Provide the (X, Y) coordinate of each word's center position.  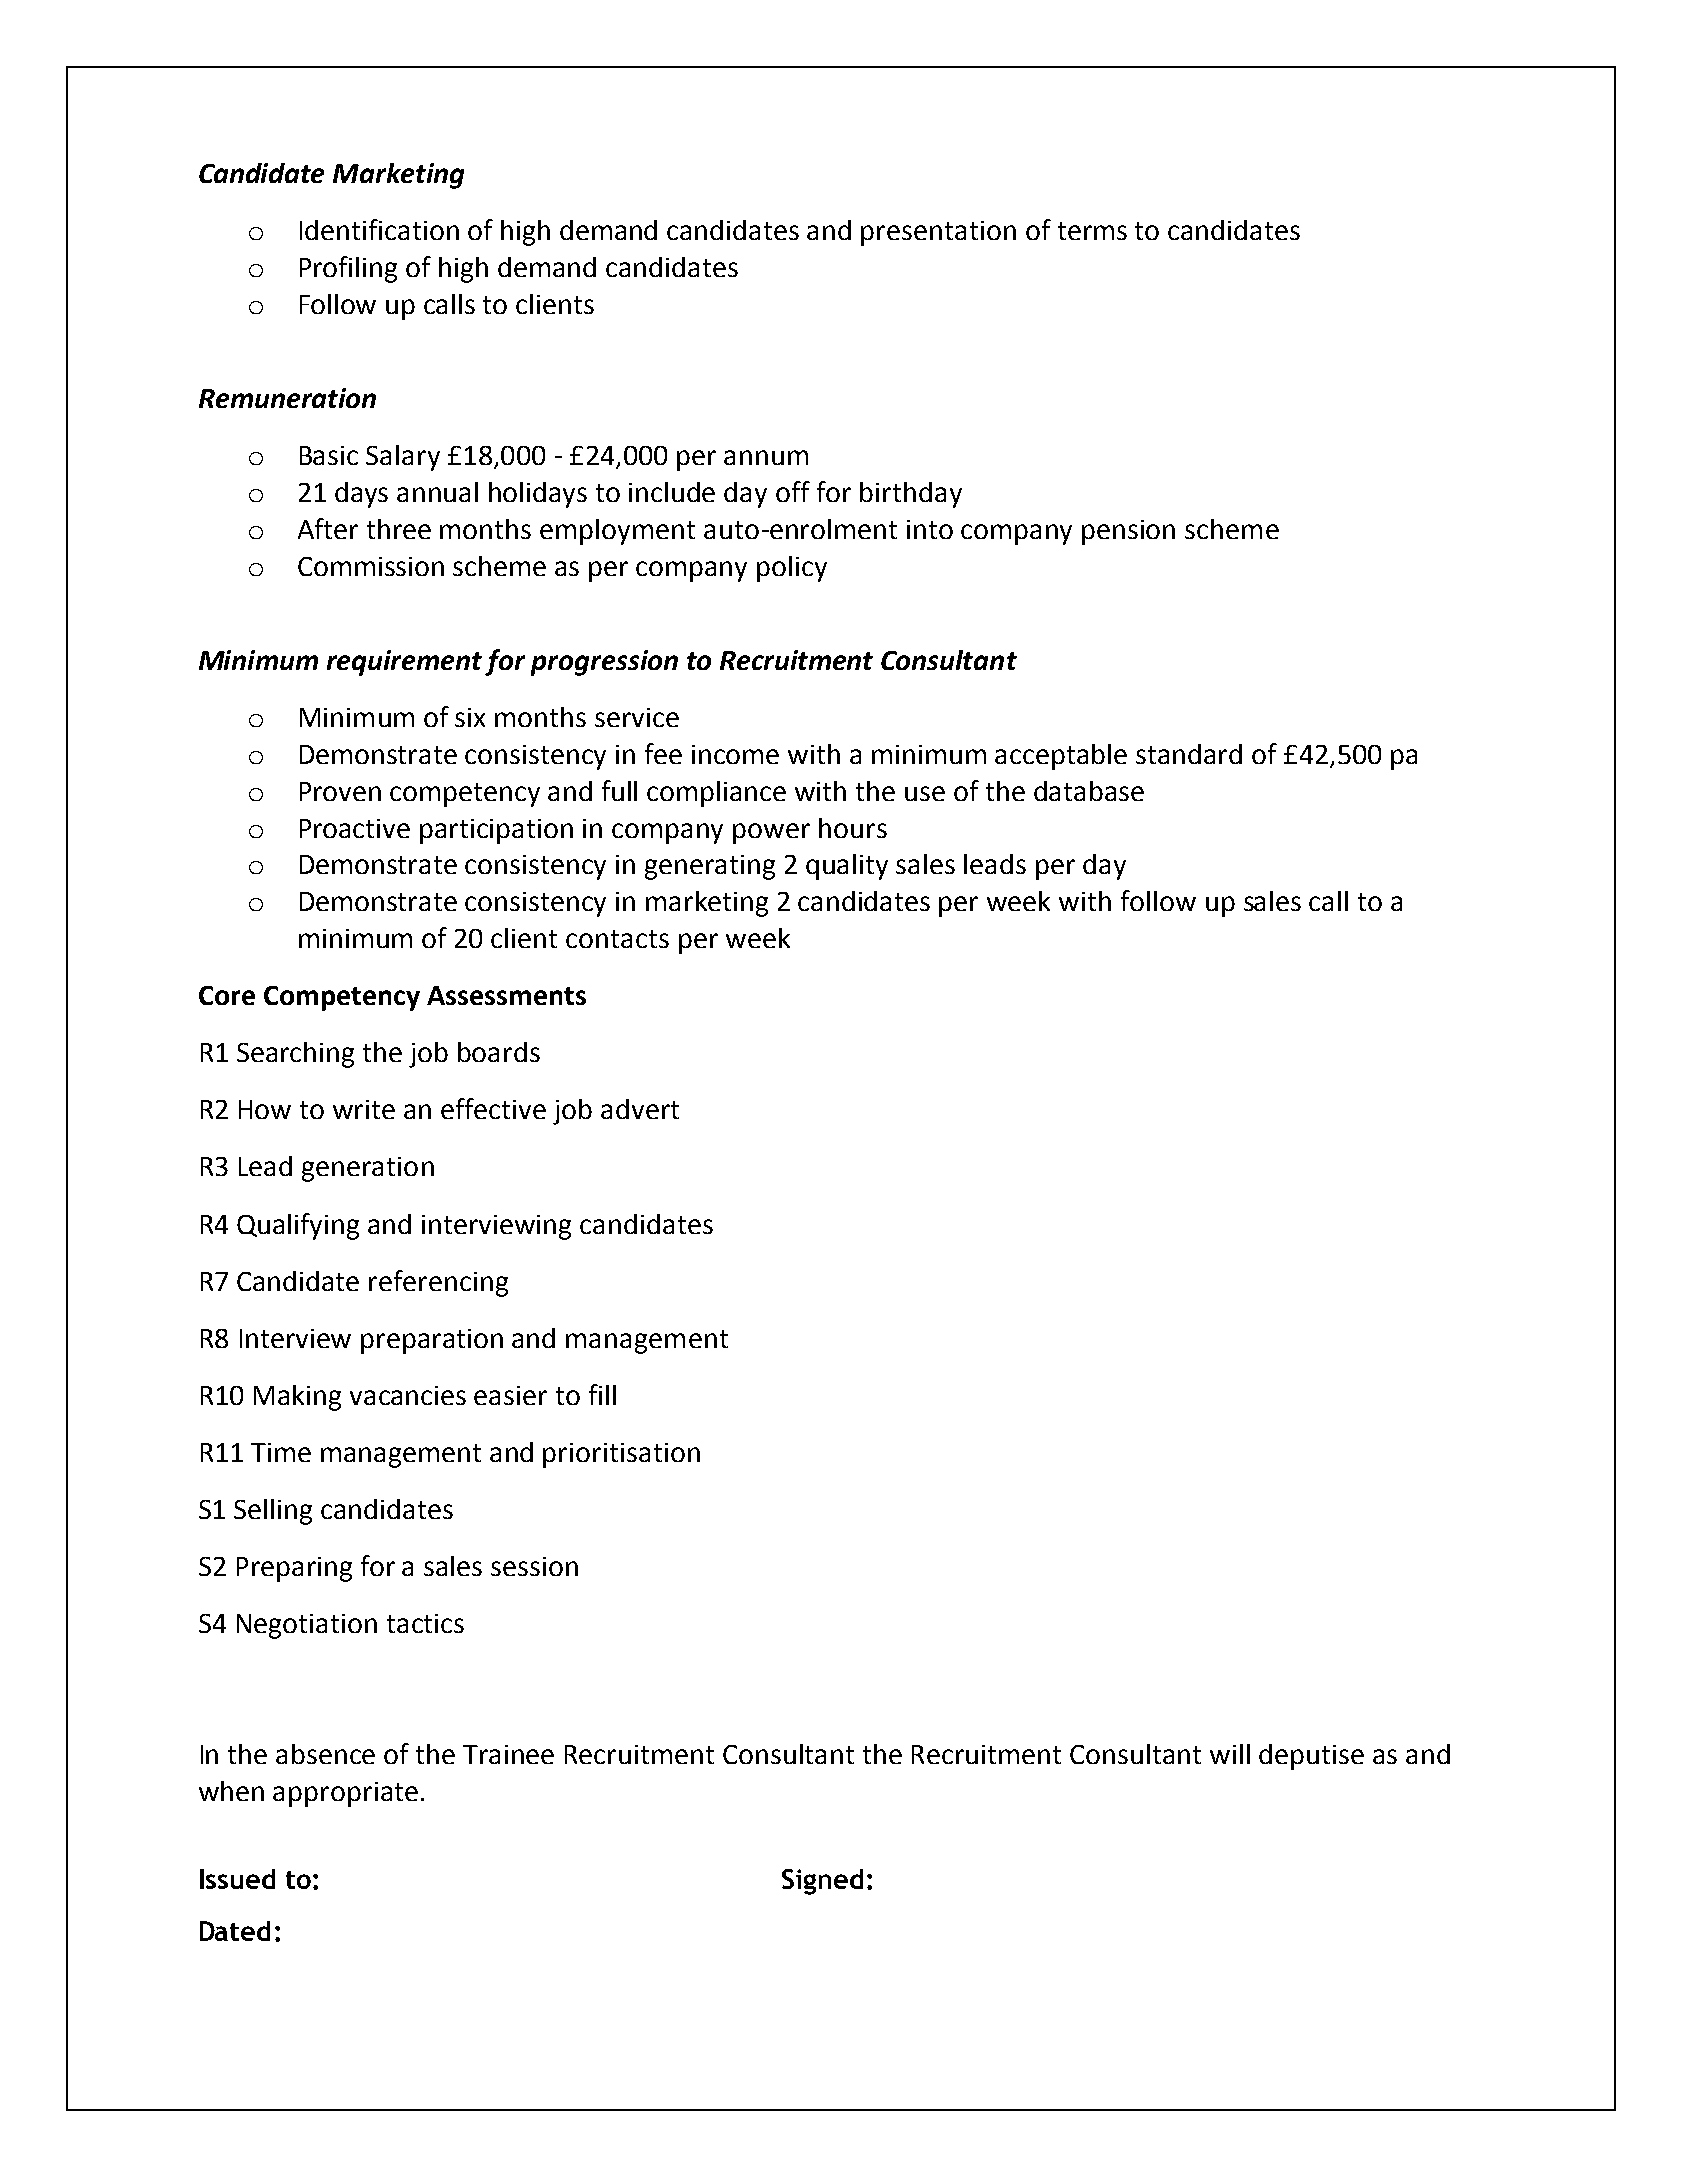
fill (602, 1394)
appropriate (345, 1794)
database (1089, 791)
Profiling (348, 269)
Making (297, 1398)
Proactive (355, 828)
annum (766, 457)
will (1230, 1754)
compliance (716, 794)
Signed (822, 1882)
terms (1092, 231)
